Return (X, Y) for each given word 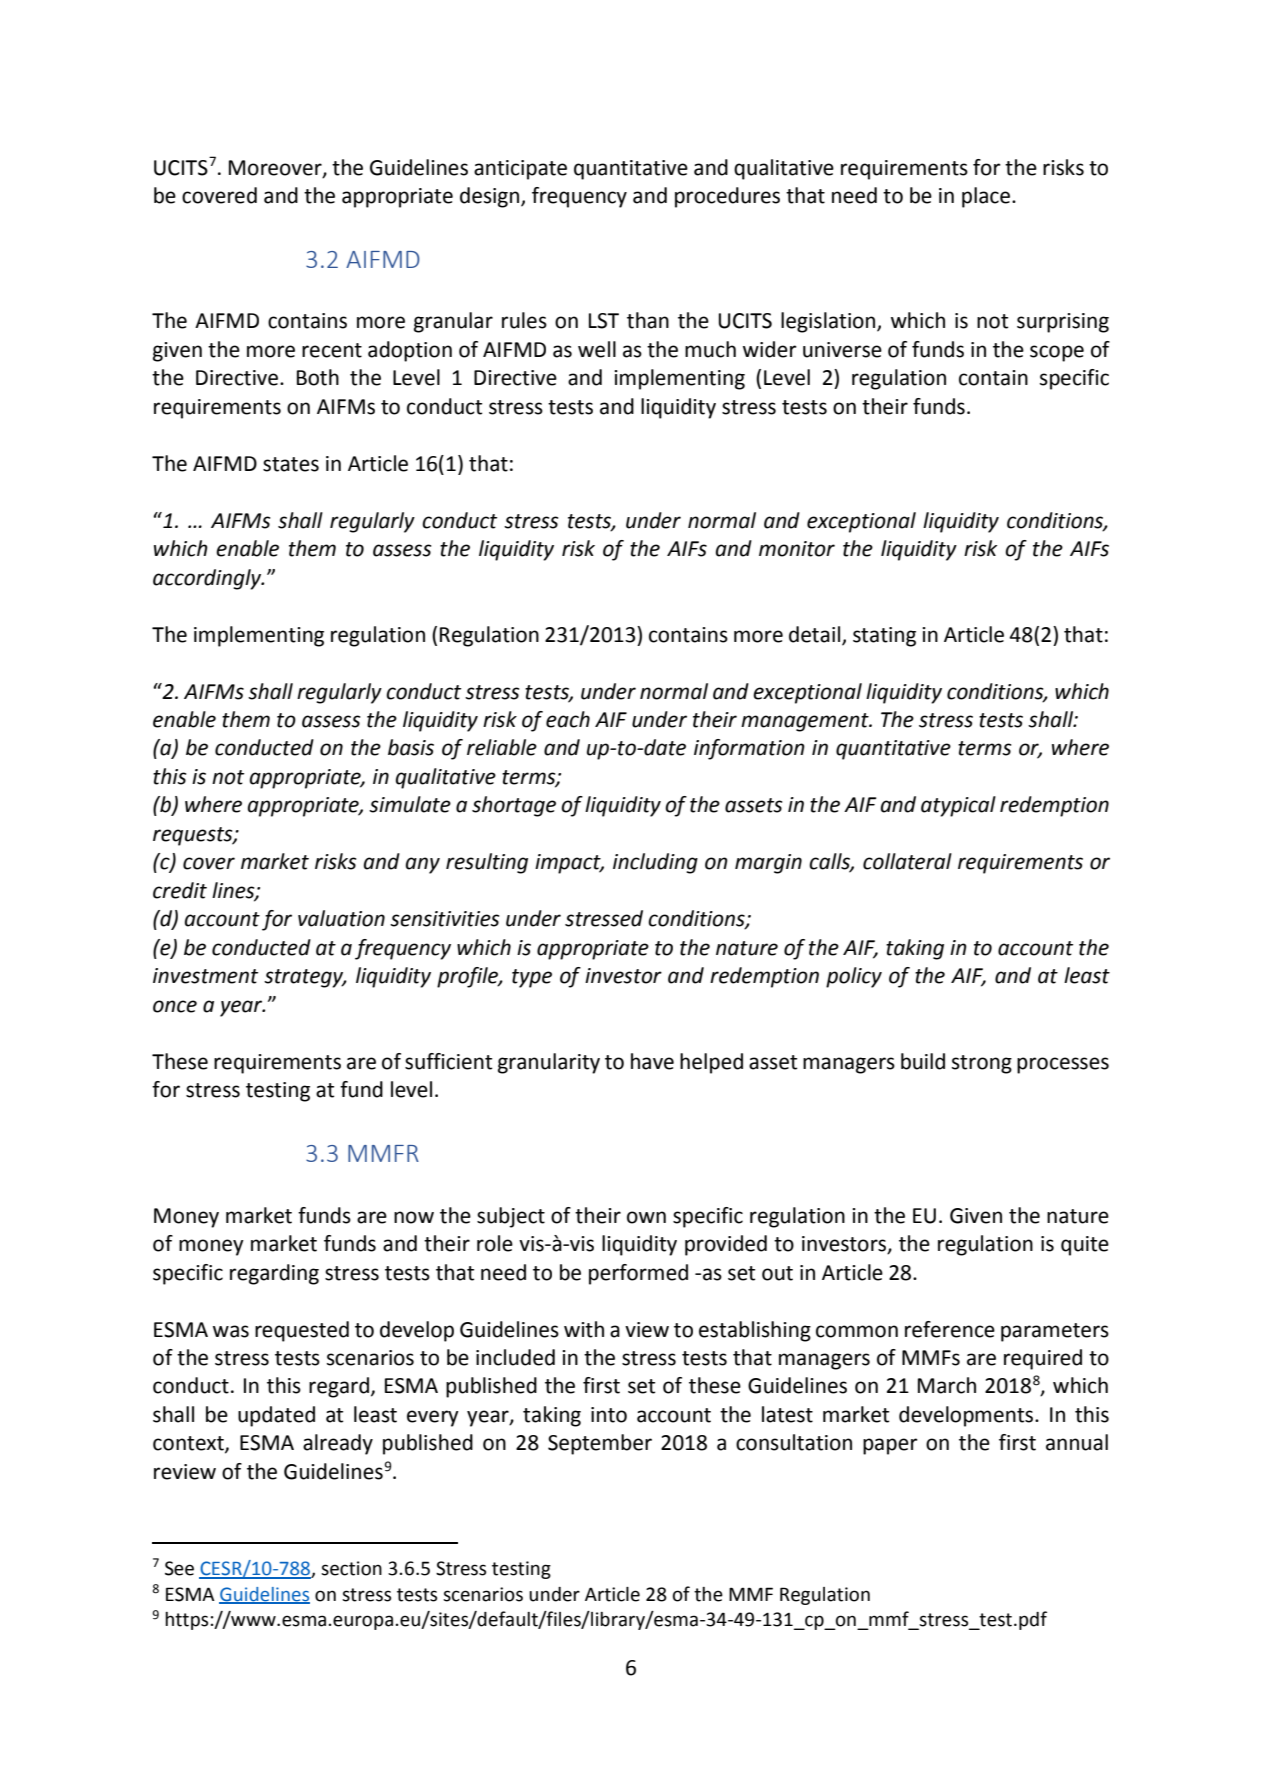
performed (638, 1274)
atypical (958, 806)
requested (302, 1331)
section (351, 1568)
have (652, 1061)
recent (332, 350)
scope (1057, 353)
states (291, 464)
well (597, 349)
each (568, 719)
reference (950, 1329)
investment (205, 976)
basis (411, 747)
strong (982, 1064)
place (987, 197)
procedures (727, 197)
